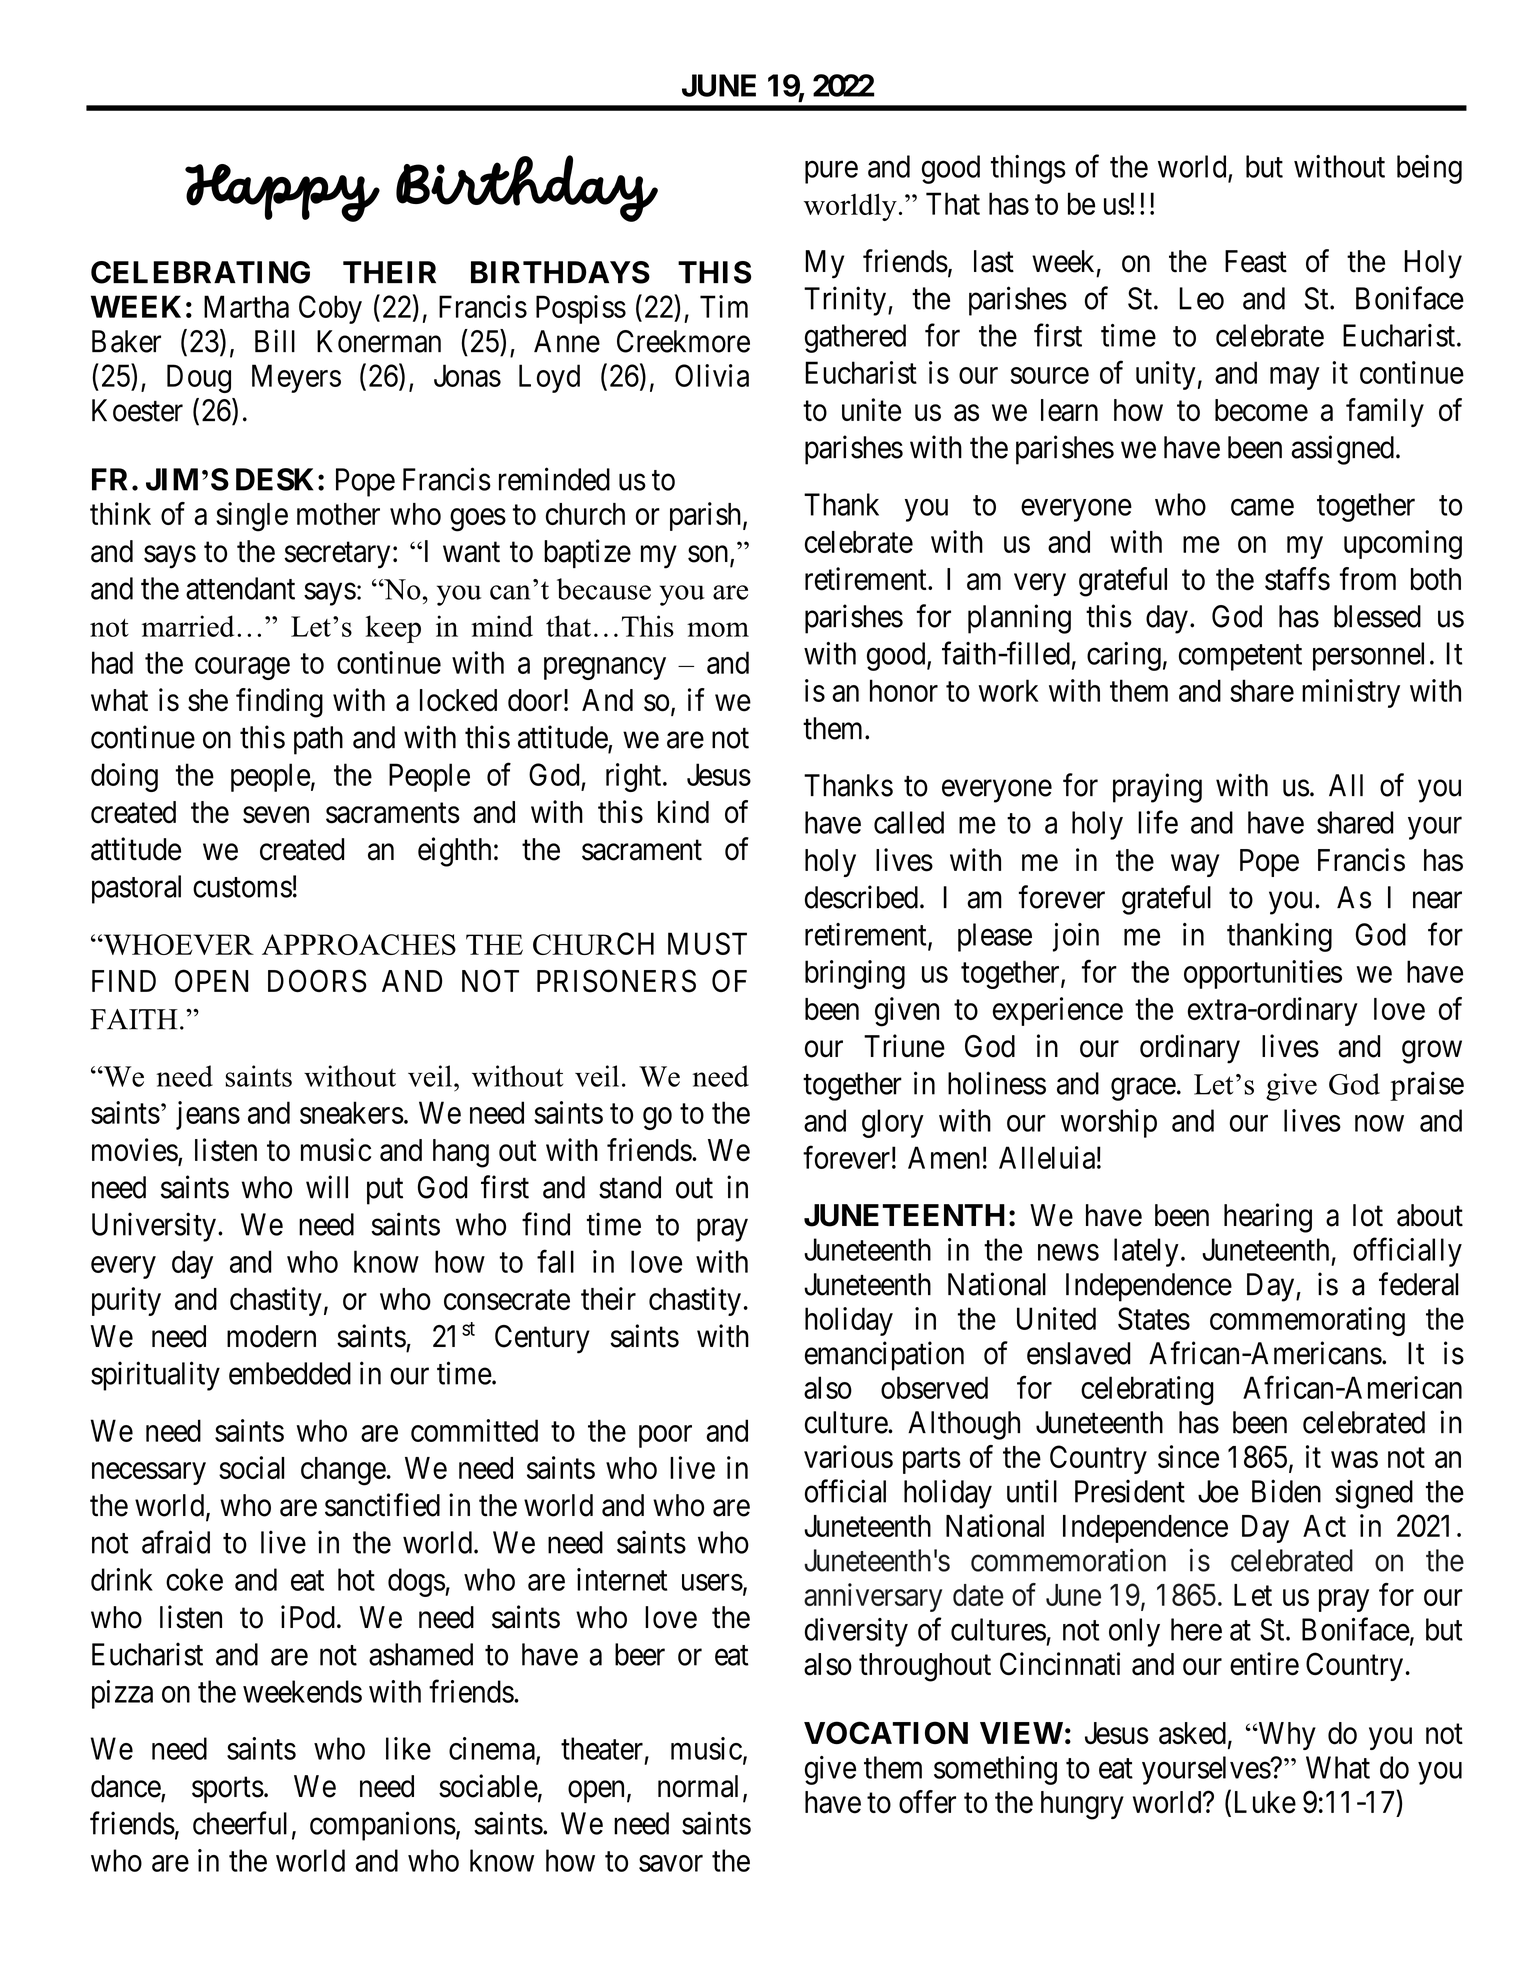 This screenshot has height=1981, width=1531. What do you see at coordinates (1432, 1052) in the screenshot?
I see `grow` at bounding box center [1432, 1052].
